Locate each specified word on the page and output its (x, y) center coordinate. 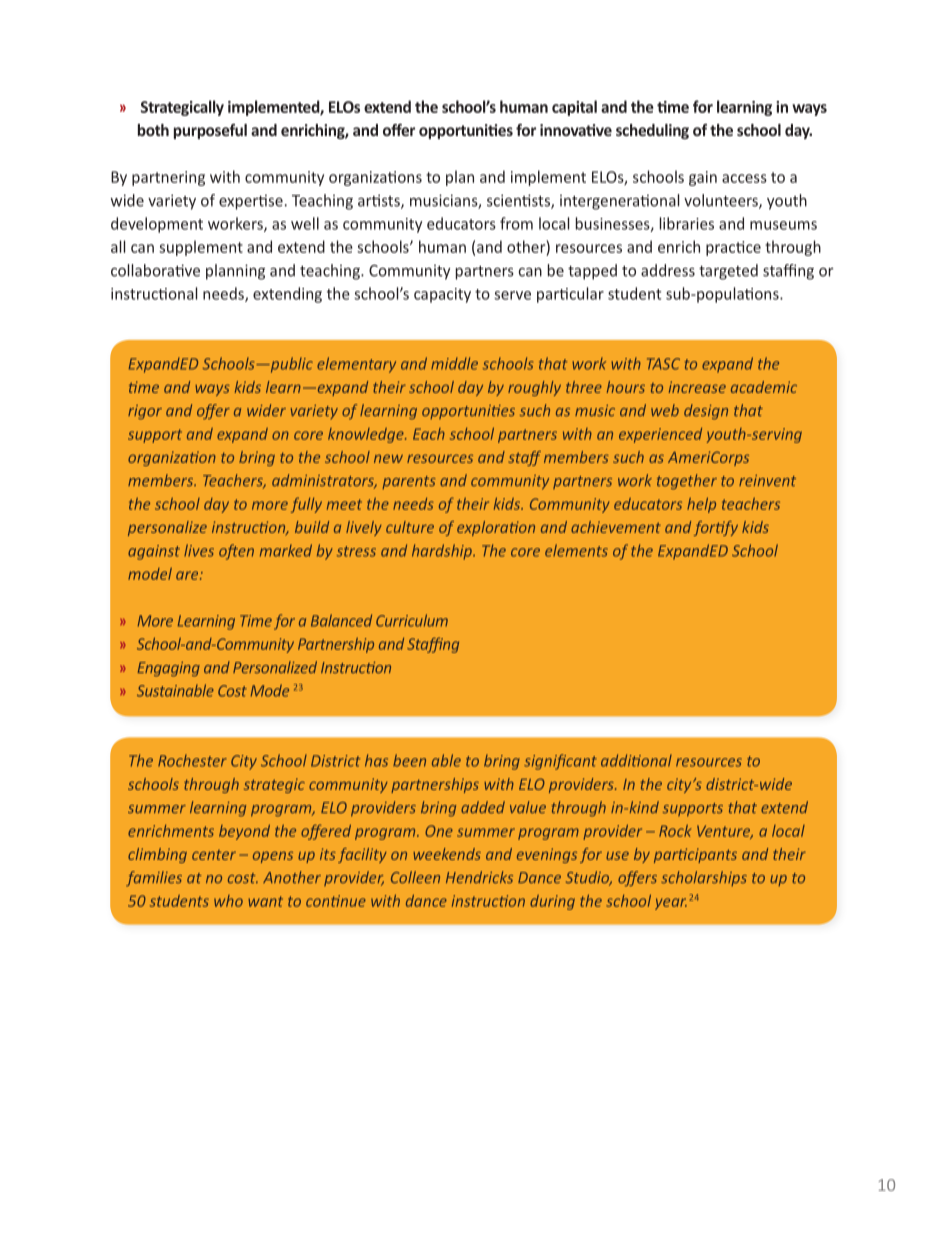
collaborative (155, 270)
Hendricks (479, 877)
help (701, 505)
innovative (576, 130)
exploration (496, 528)
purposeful (210, 131)
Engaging (168, 669)
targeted (728, 272)
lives (199, 550)
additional (636, 760)
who (228, 901)
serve (512, 295)
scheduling (652, 131)
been (409, 760)
